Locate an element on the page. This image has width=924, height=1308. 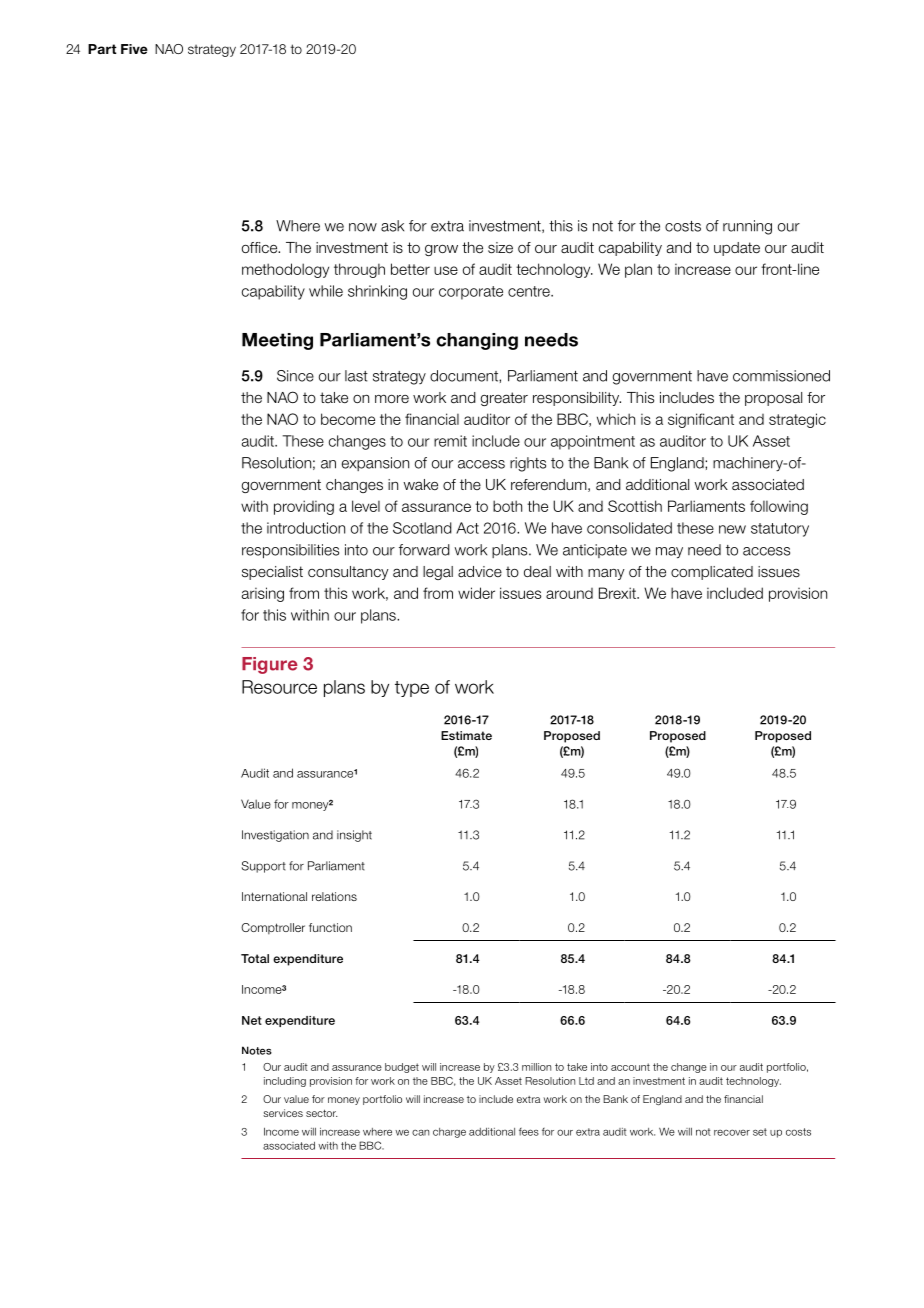
ask is located at coordinates (392, 226).
